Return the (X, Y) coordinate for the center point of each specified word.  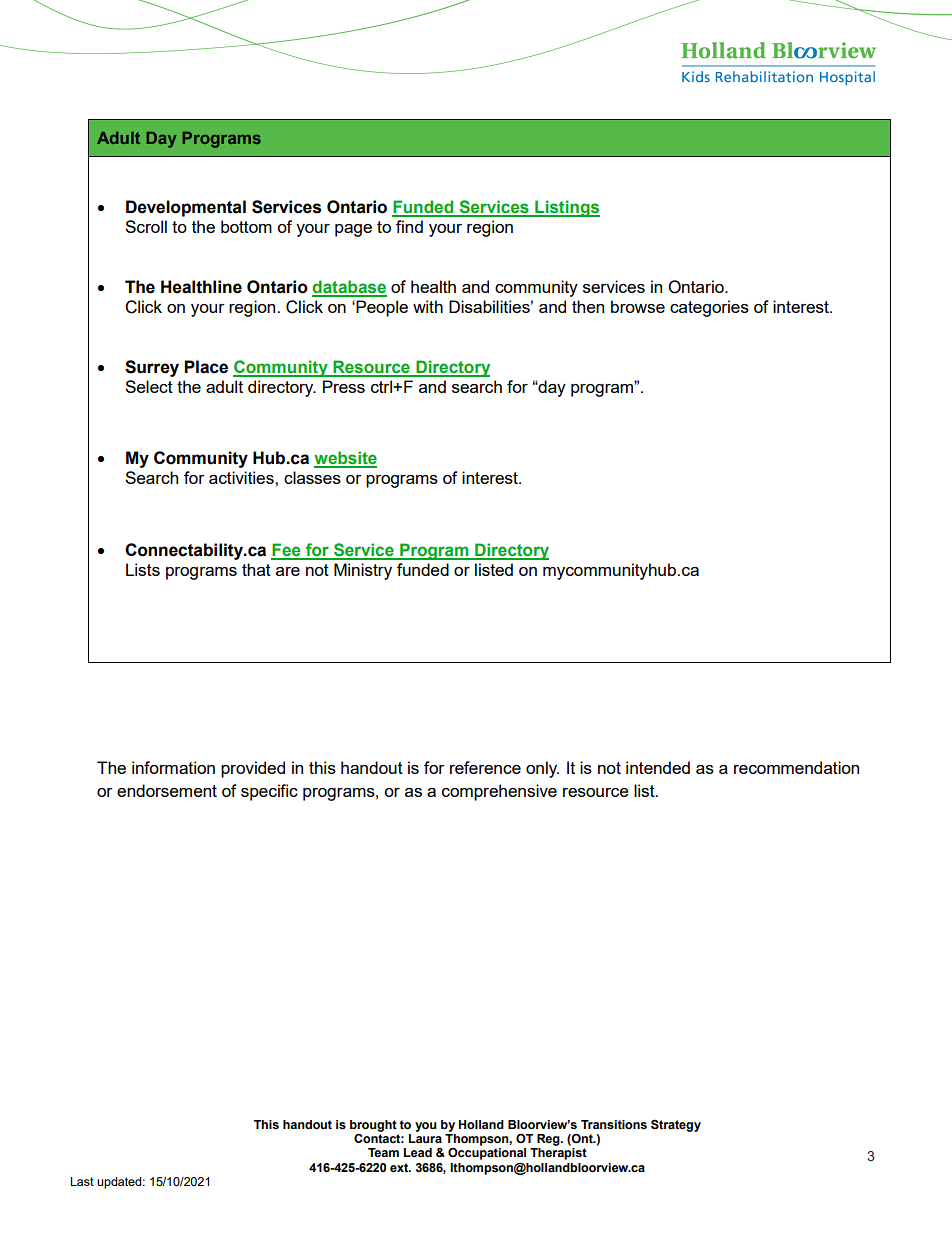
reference (485, 767)
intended (658, 767)
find (409, 226)
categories (709, 308)
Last (82, 1181)
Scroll (146, 226)
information (173, 767)
